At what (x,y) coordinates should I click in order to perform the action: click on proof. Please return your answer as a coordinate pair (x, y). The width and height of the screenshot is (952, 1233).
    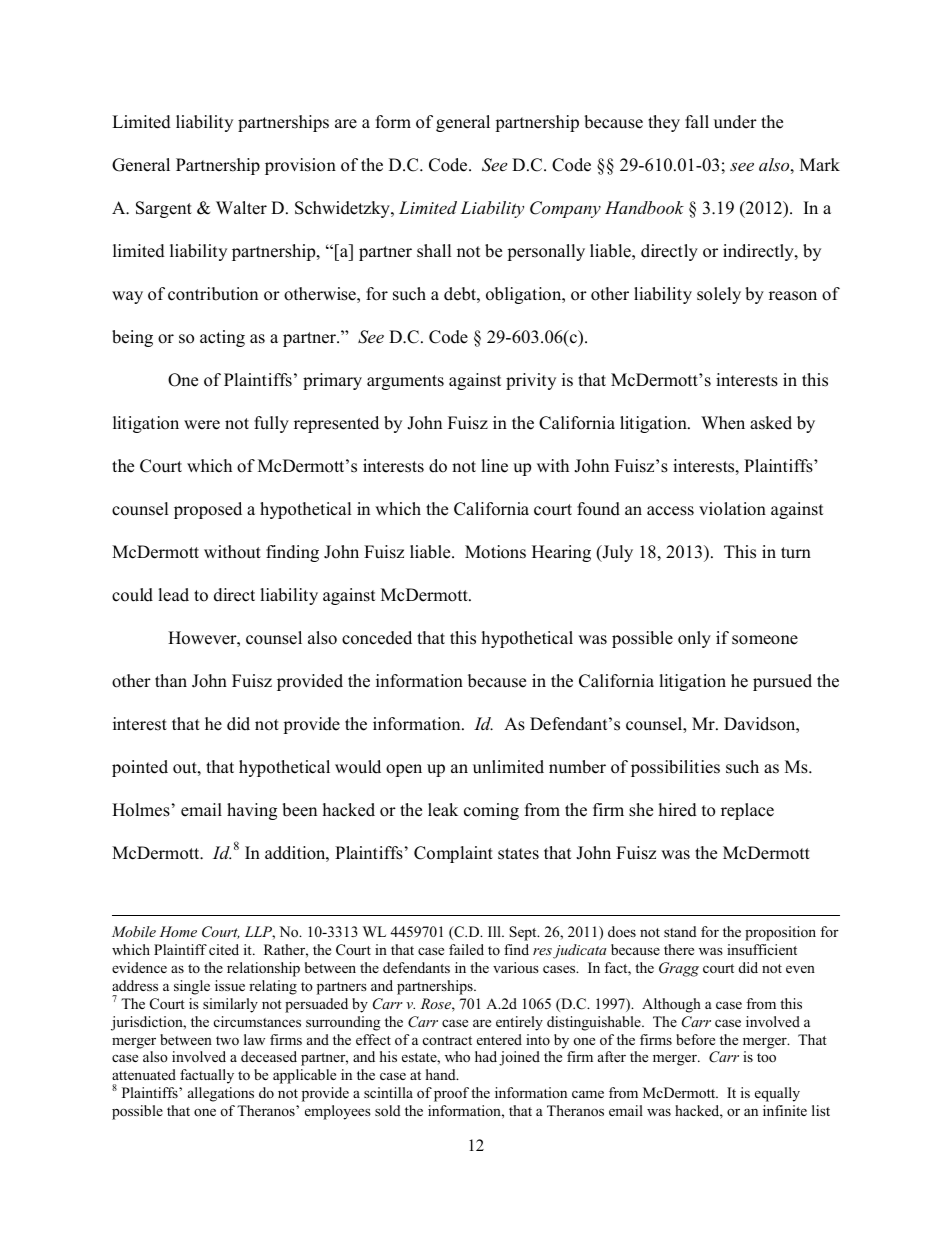
    Looking at the image, I should click on (451, 1094).
